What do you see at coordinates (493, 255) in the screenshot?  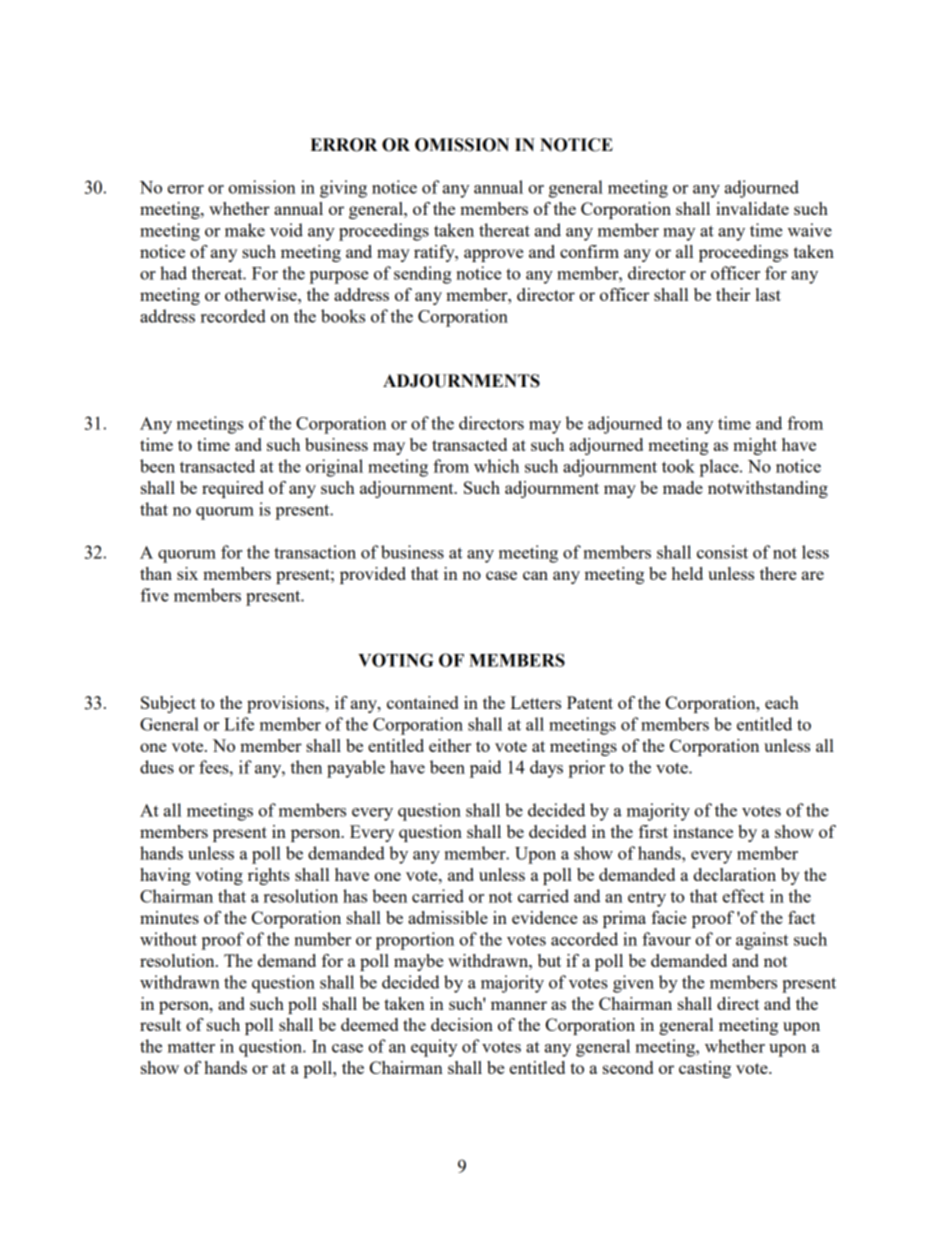 I see `approve` at bounding box center [493, 255].
